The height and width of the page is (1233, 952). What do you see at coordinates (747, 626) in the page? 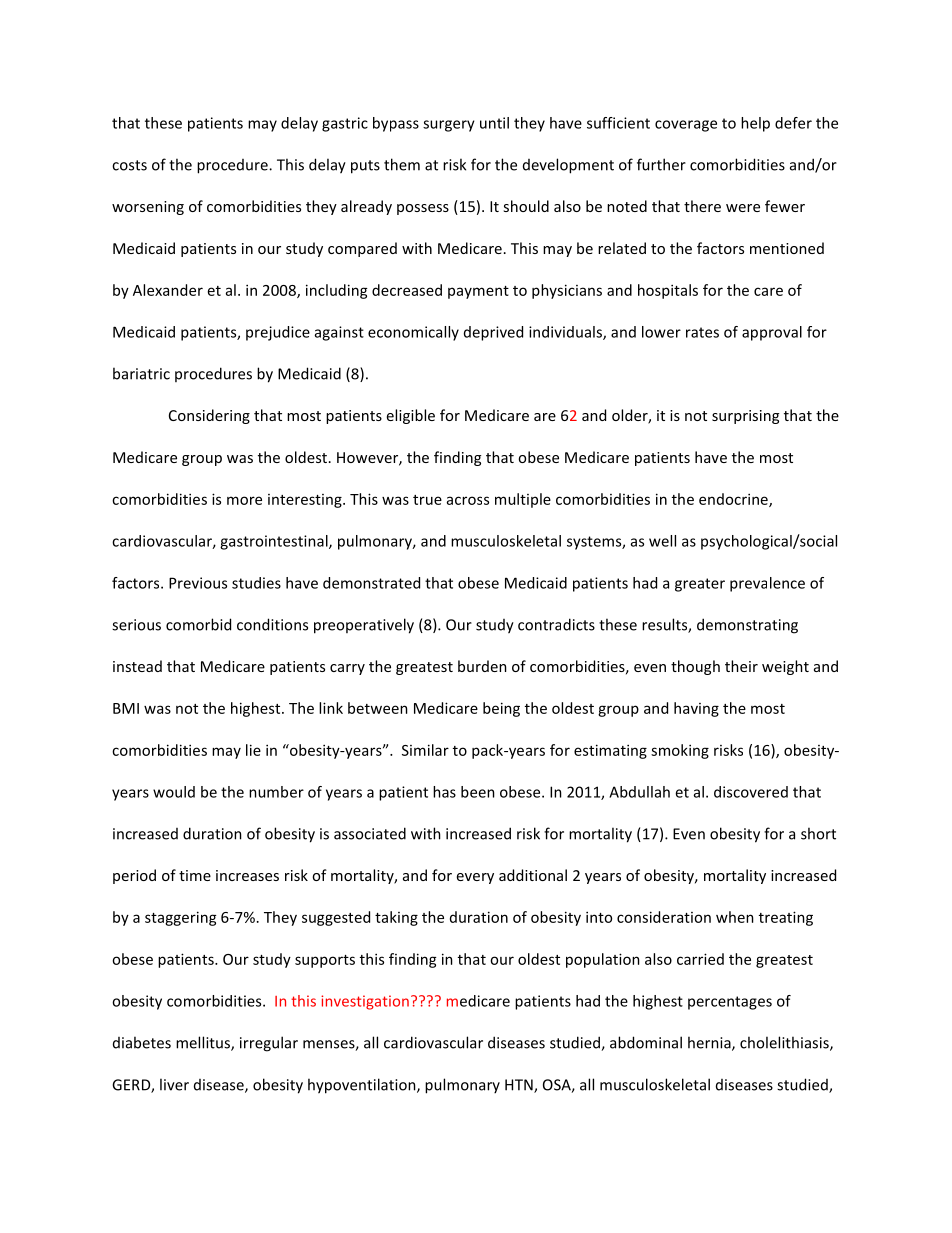
I see `demonstrating` at bounding box center [747, 626].
